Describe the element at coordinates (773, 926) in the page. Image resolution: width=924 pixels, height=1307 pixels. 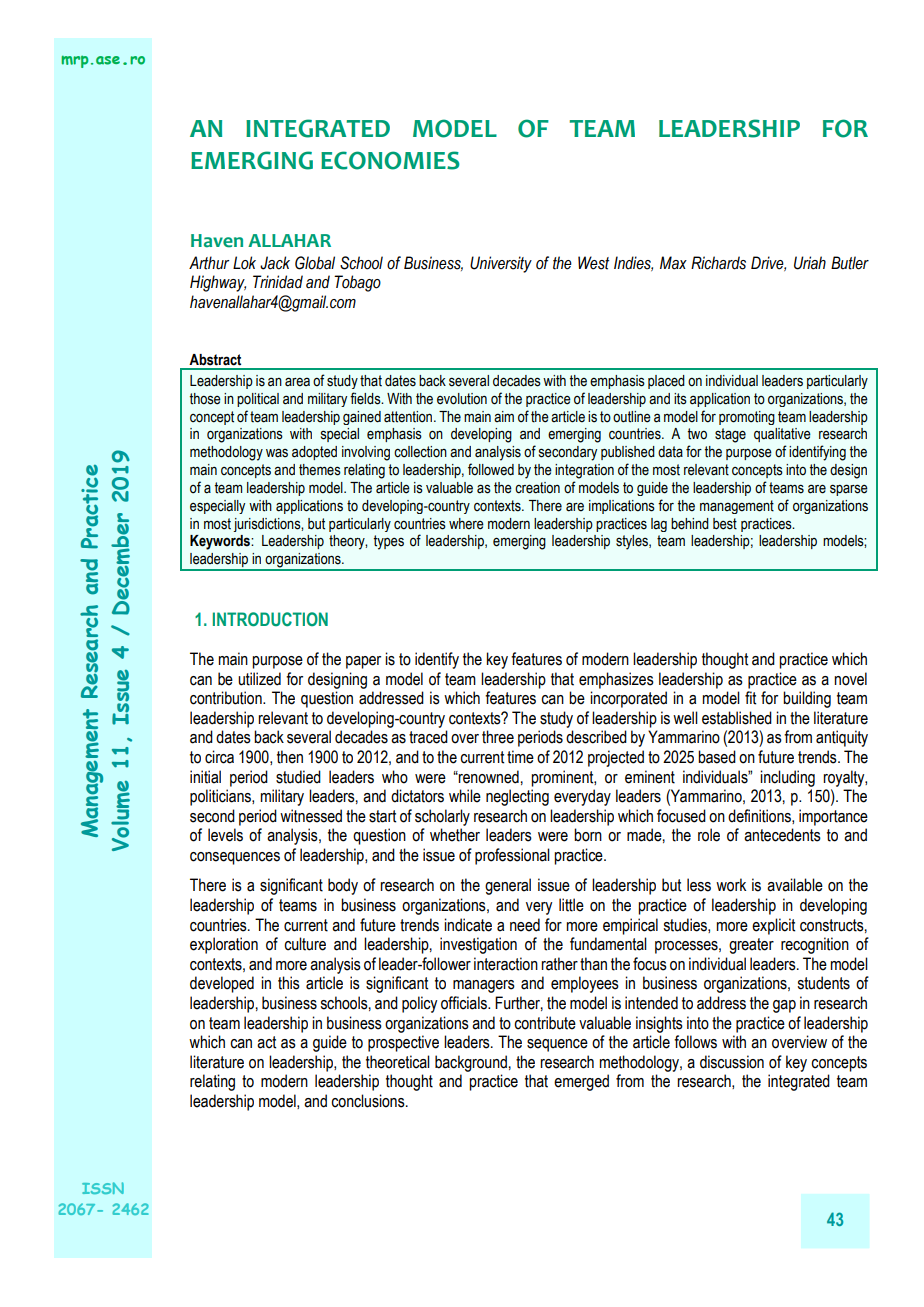
I see `explicit` at that location.
